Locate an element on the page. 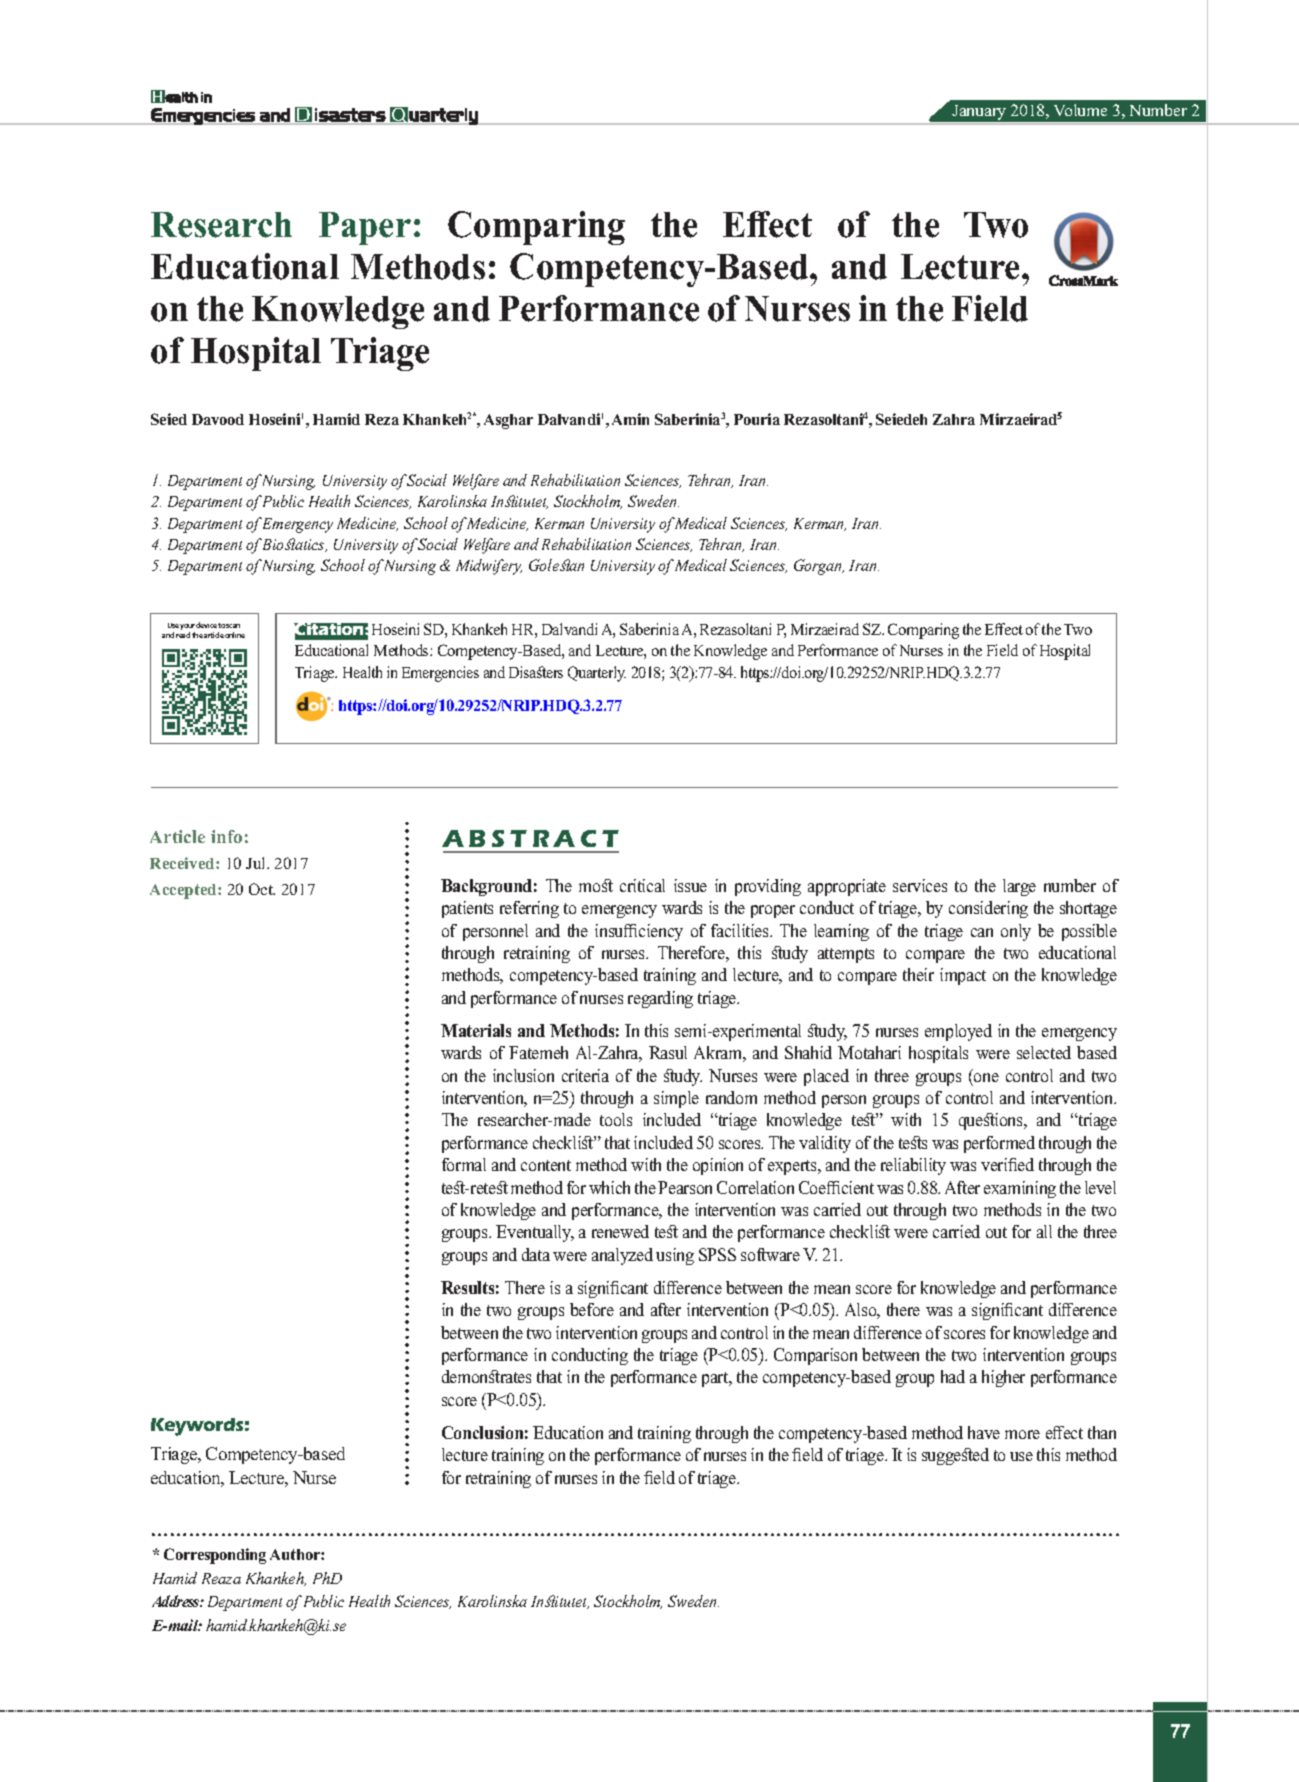 The width and height of the page is (1299, 1782). Golestan is located at coordinates (556, 565).
